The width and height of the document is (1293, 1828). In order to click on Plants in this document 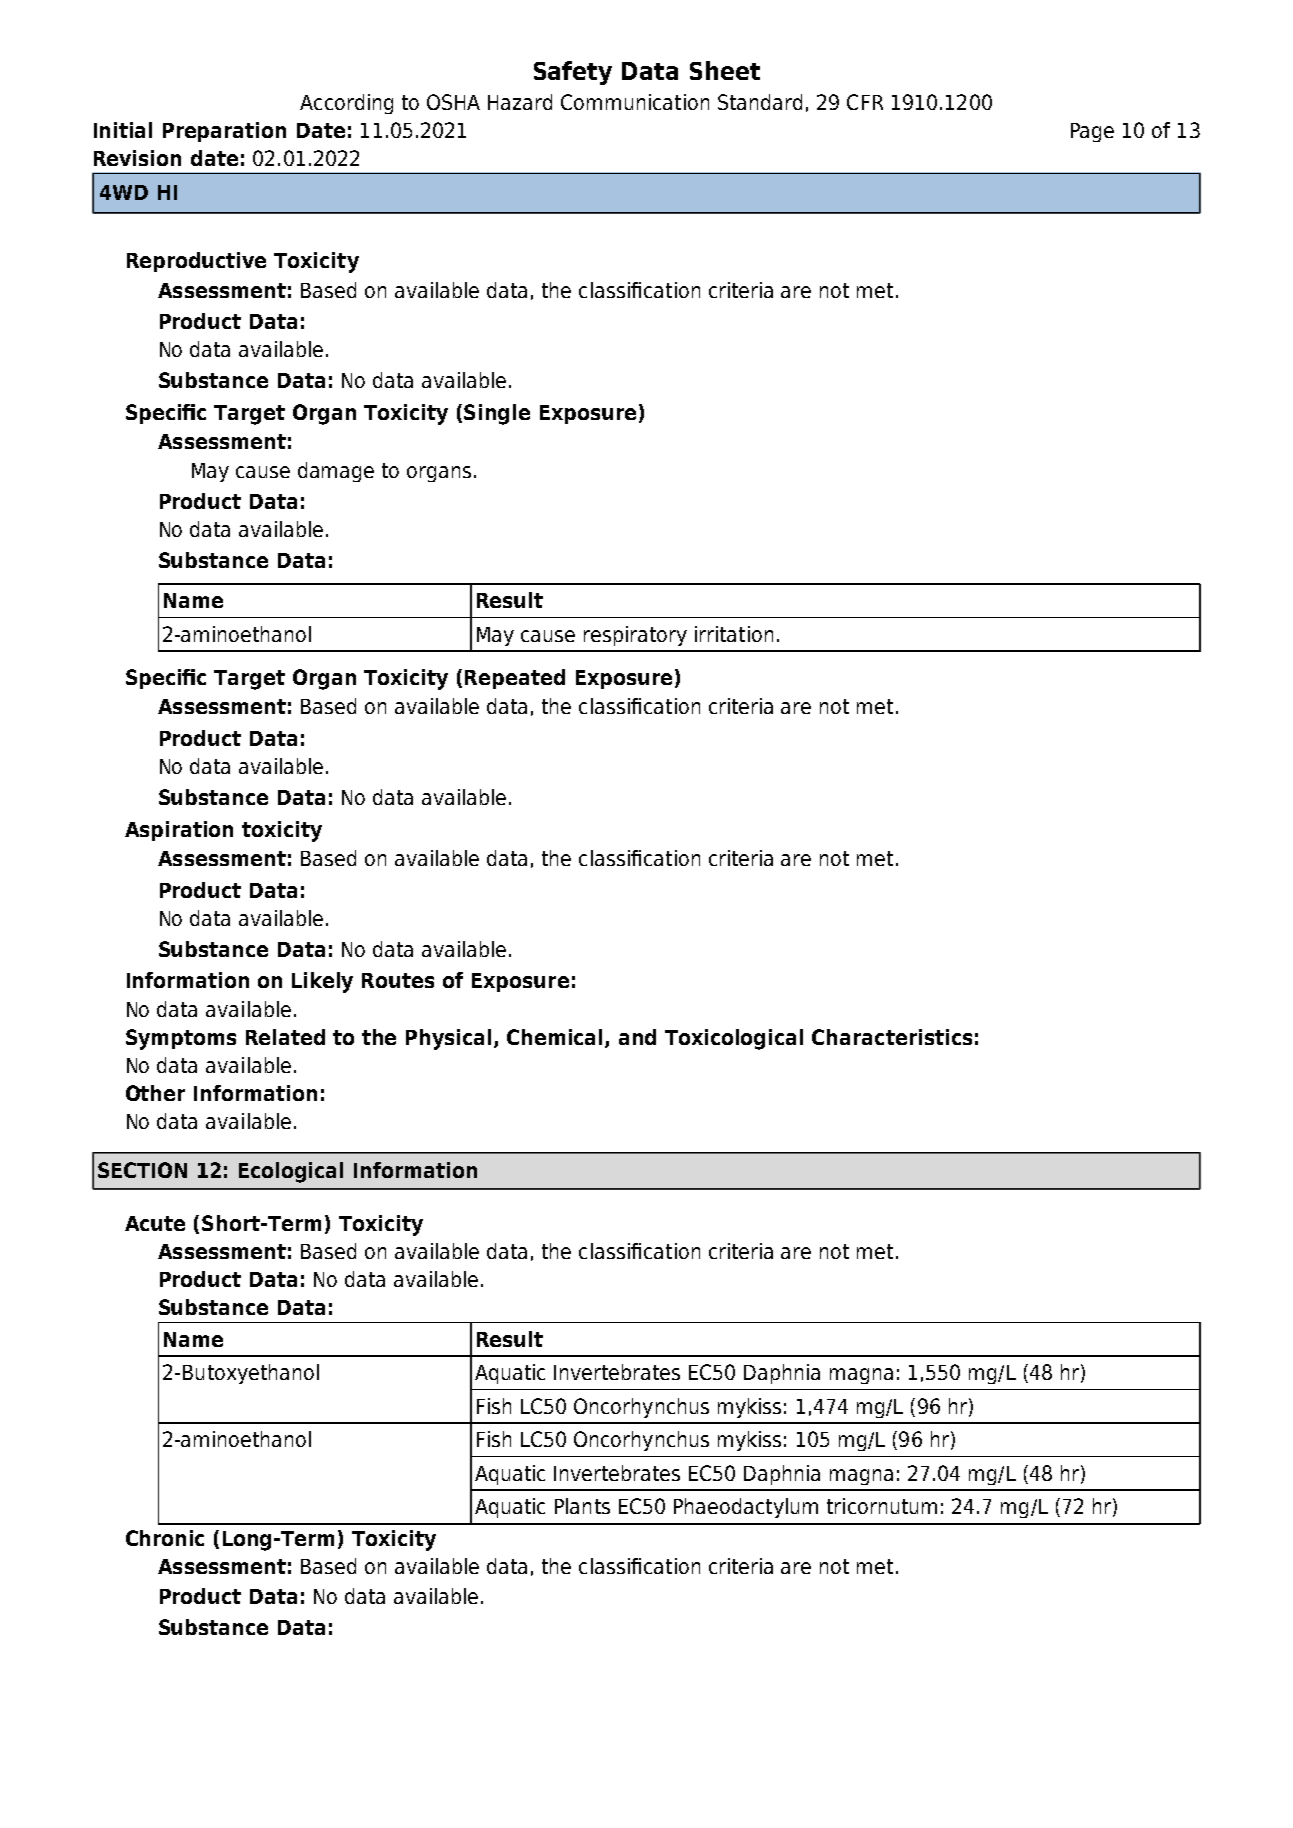, I will do `click(582, 1506)`.
